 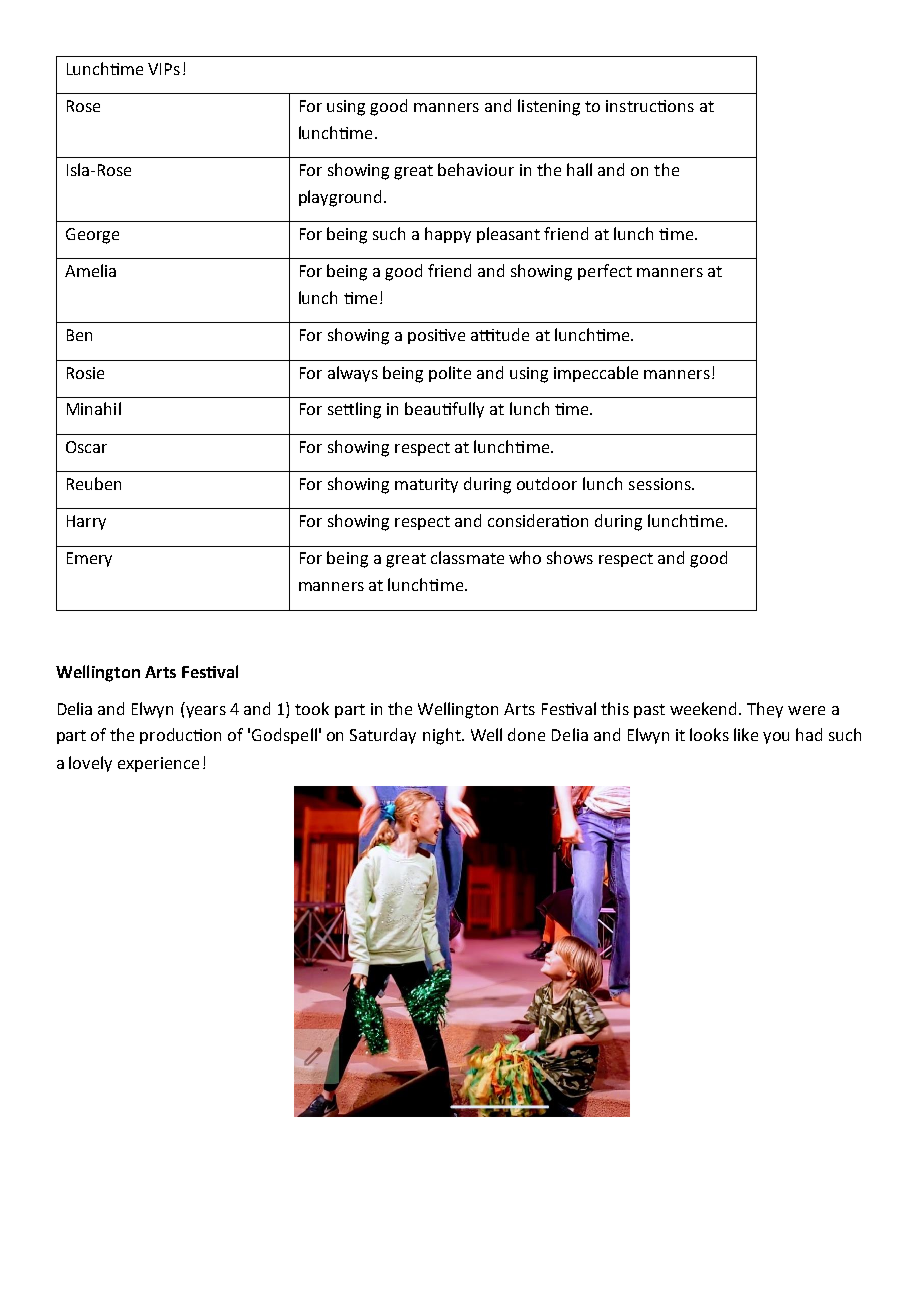 What do you see at coordinates (448, 235) in the document?
I see `happy` at bounding box center [448, 235].
